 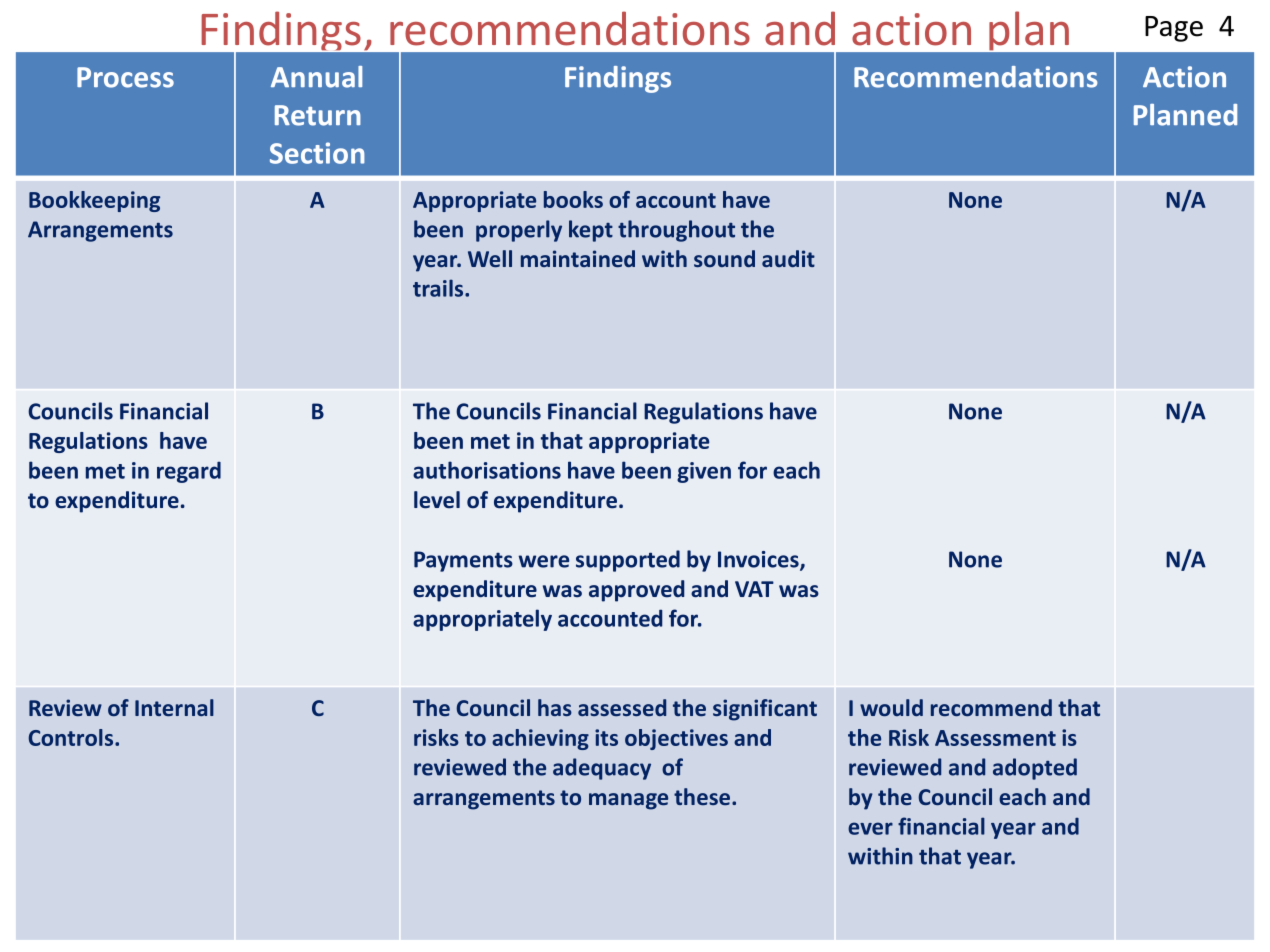 I want to click on Page, so click(x=1174, y=29).
